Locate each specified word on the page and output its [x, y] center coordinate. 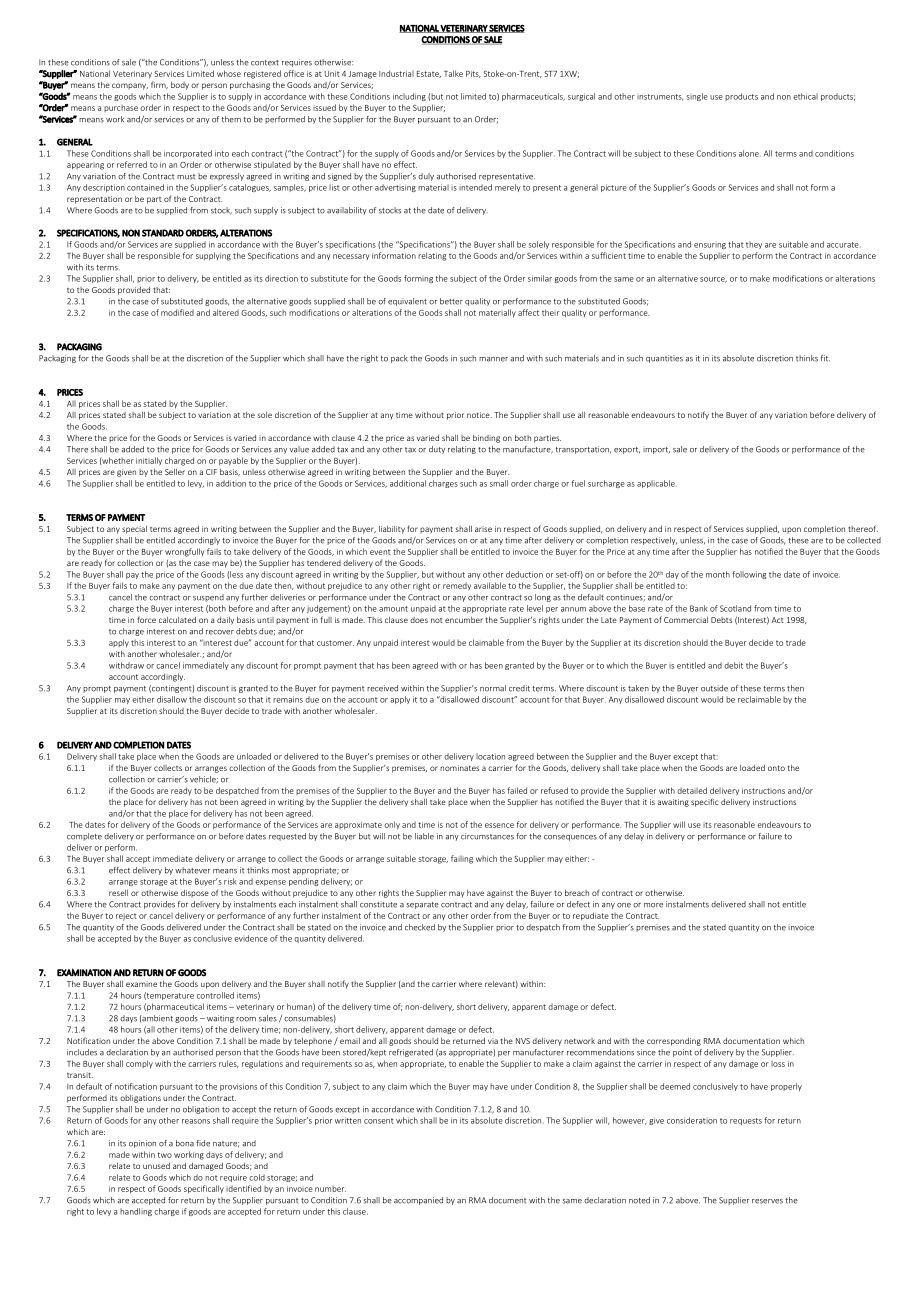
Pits [473, 74]
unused [156, 1166]
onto [776, 768]
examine [141, 984]
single [697, 97]
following [749, 575]
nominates [459, 768]
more [653, 905]
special [134, 530]
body [180, 86]
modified [177, 312]
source [713, 280]
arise [483, 529]
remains [288, 699]
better [451, 301]
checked [420, 927]
